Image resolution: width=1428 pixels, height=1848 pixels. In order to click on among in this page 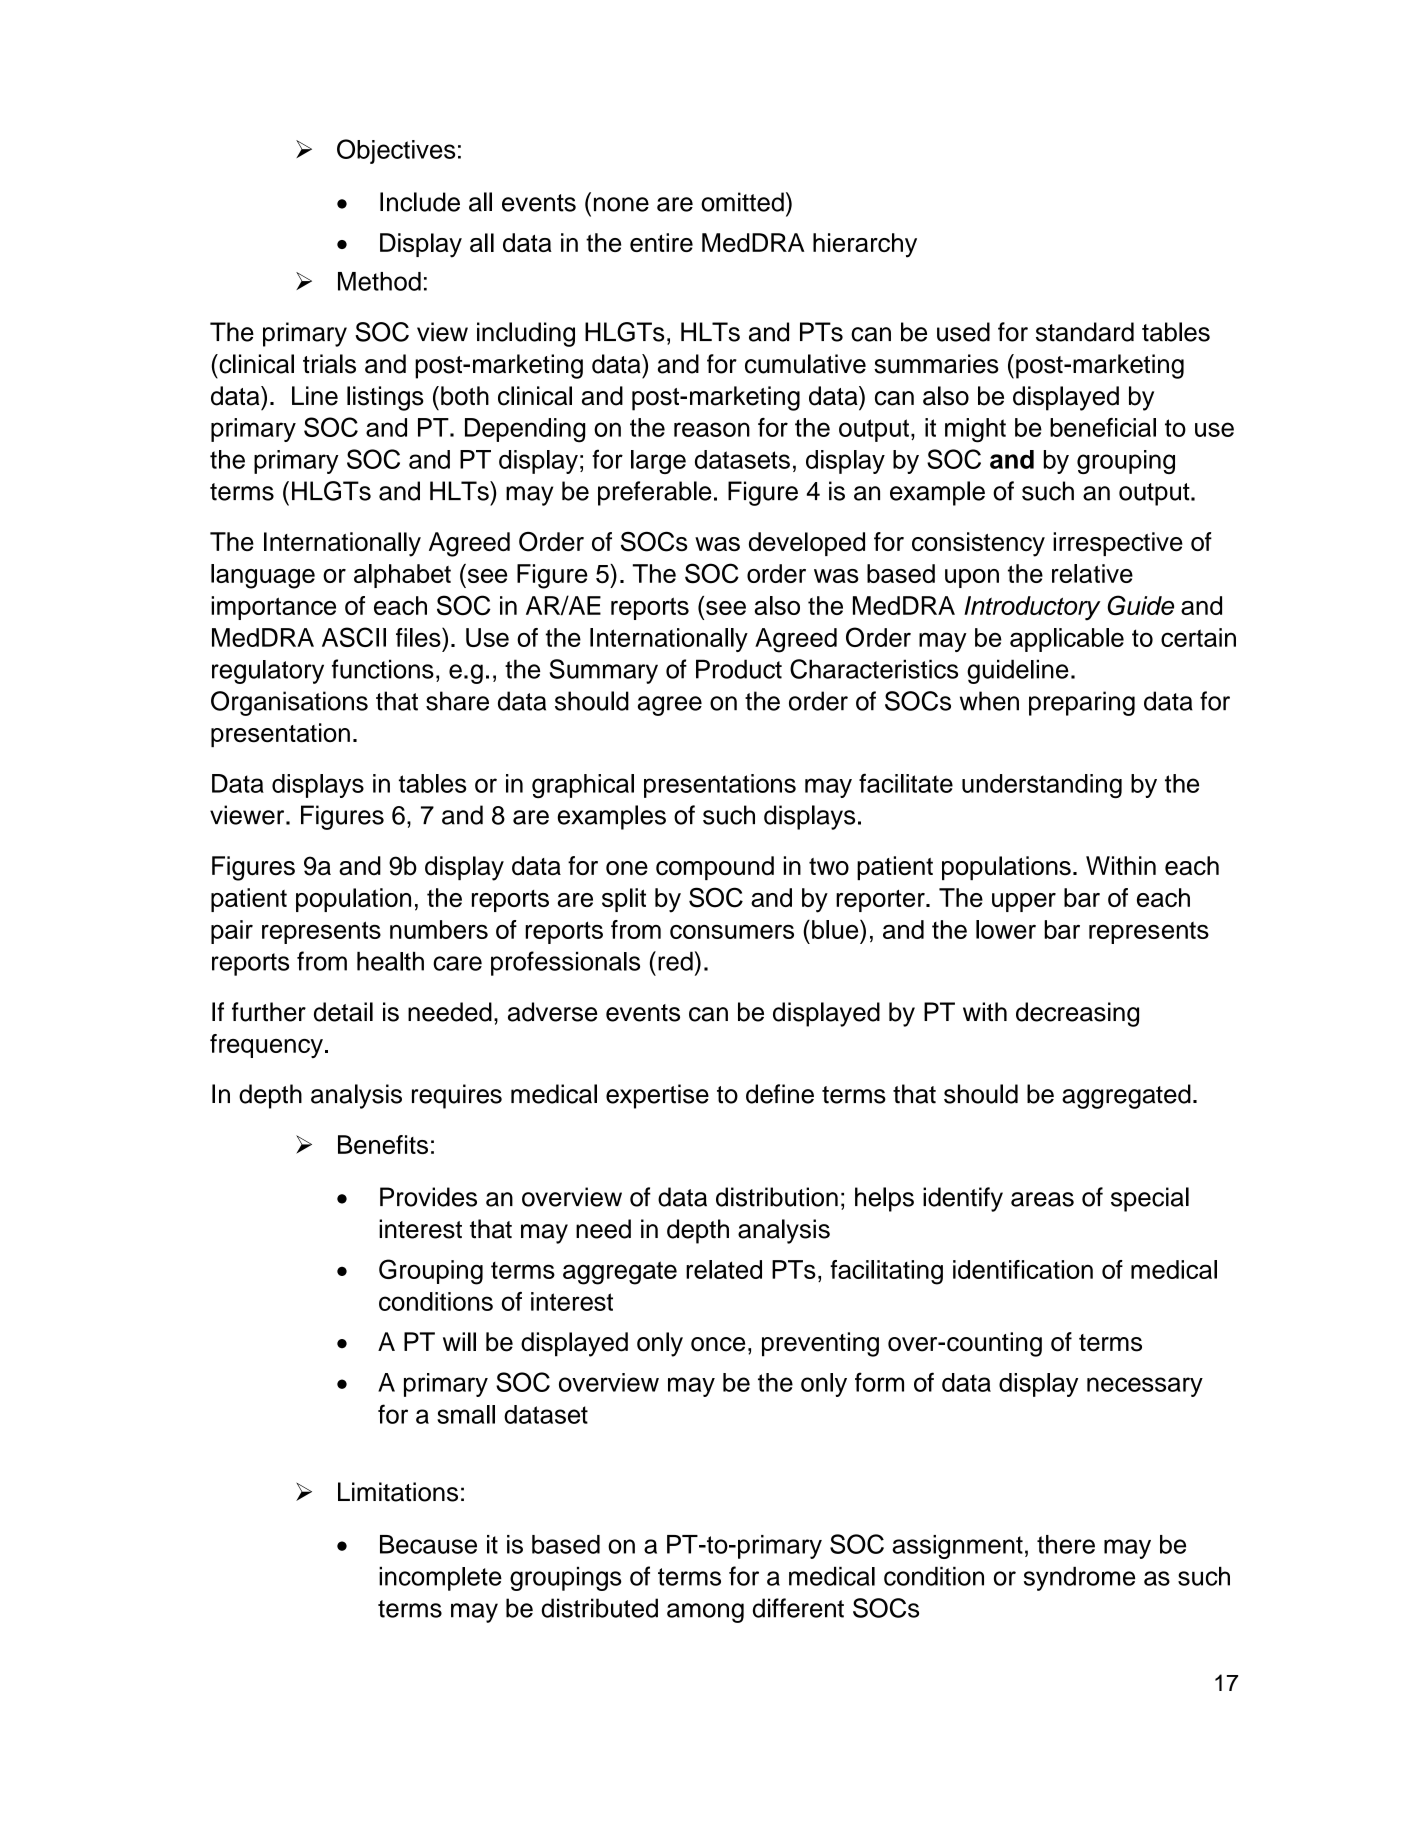, I will do `click(705, 1613)`.
